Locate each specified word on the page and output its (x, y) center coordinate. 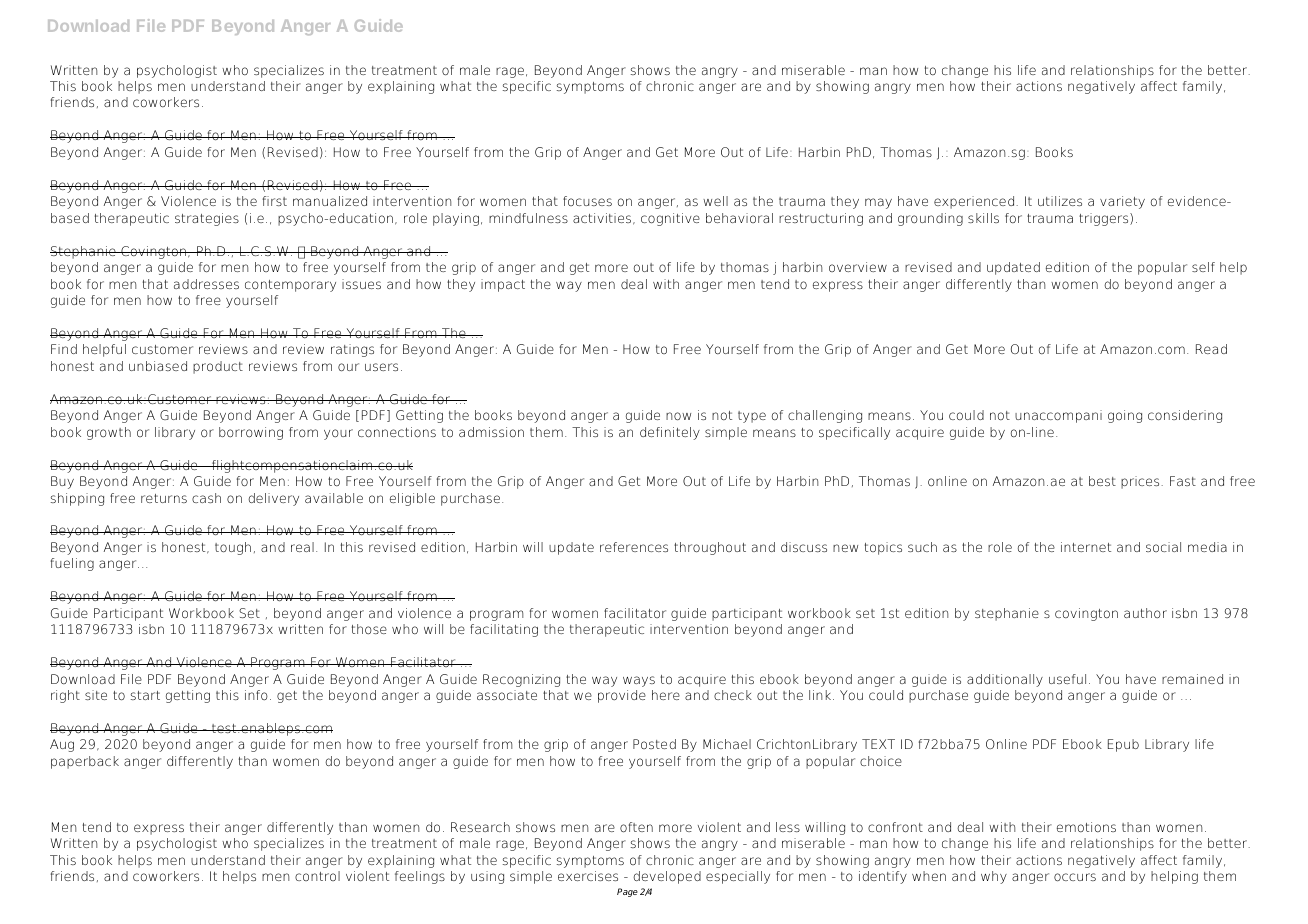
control (317, 876)
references (634, 547)
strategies (207, 219)
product (218, 367)
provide (622, 696)
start (145, 695)
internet (1086, 547)
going (1125, 416)
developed (667, 877)
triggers (1105, 219)
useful (1067, 679)
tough (233, 548)
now (678, 416)
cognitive (670, 219)
